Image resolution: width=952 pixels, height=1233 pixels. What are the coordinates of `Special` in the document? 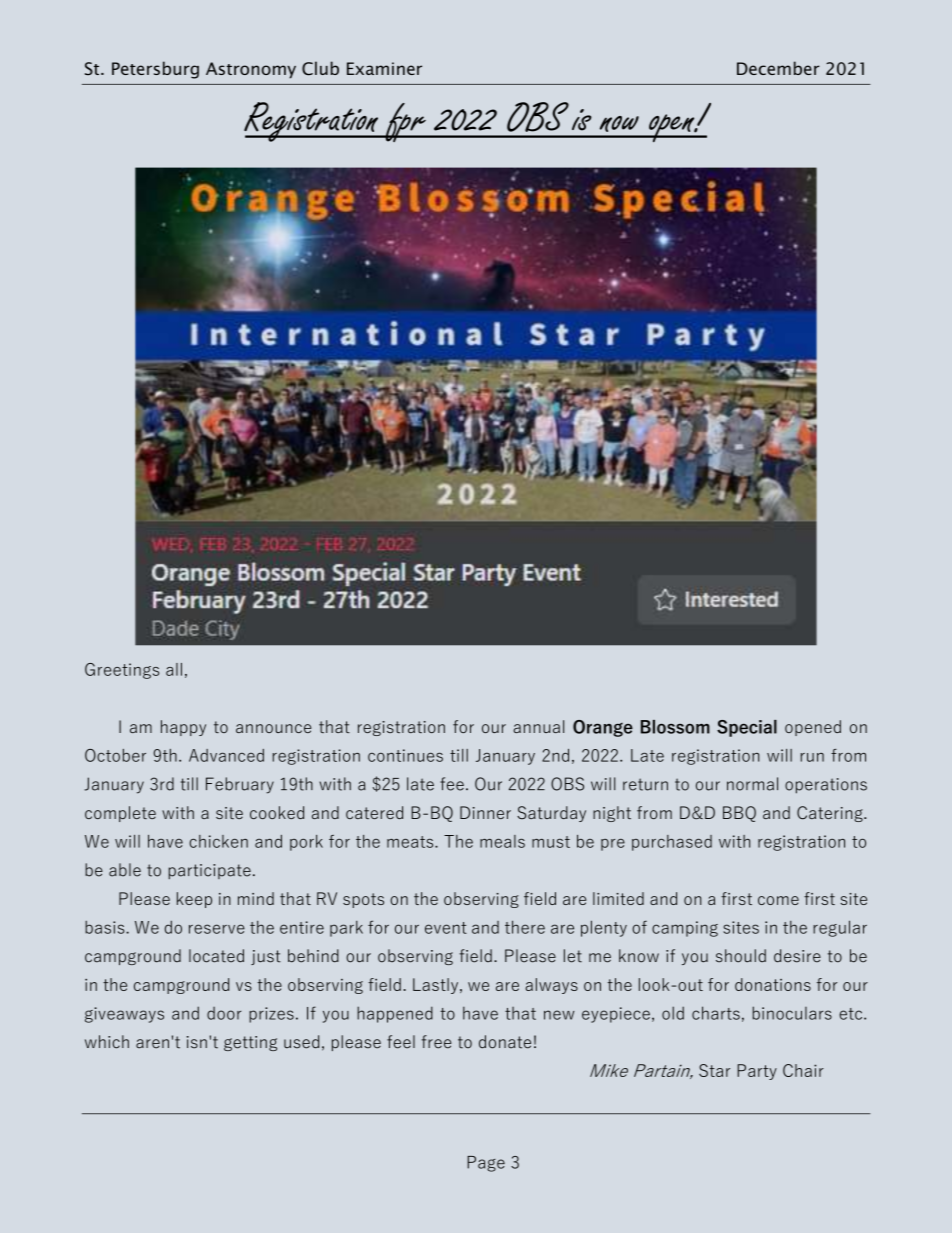 It's located at (747, 728).
